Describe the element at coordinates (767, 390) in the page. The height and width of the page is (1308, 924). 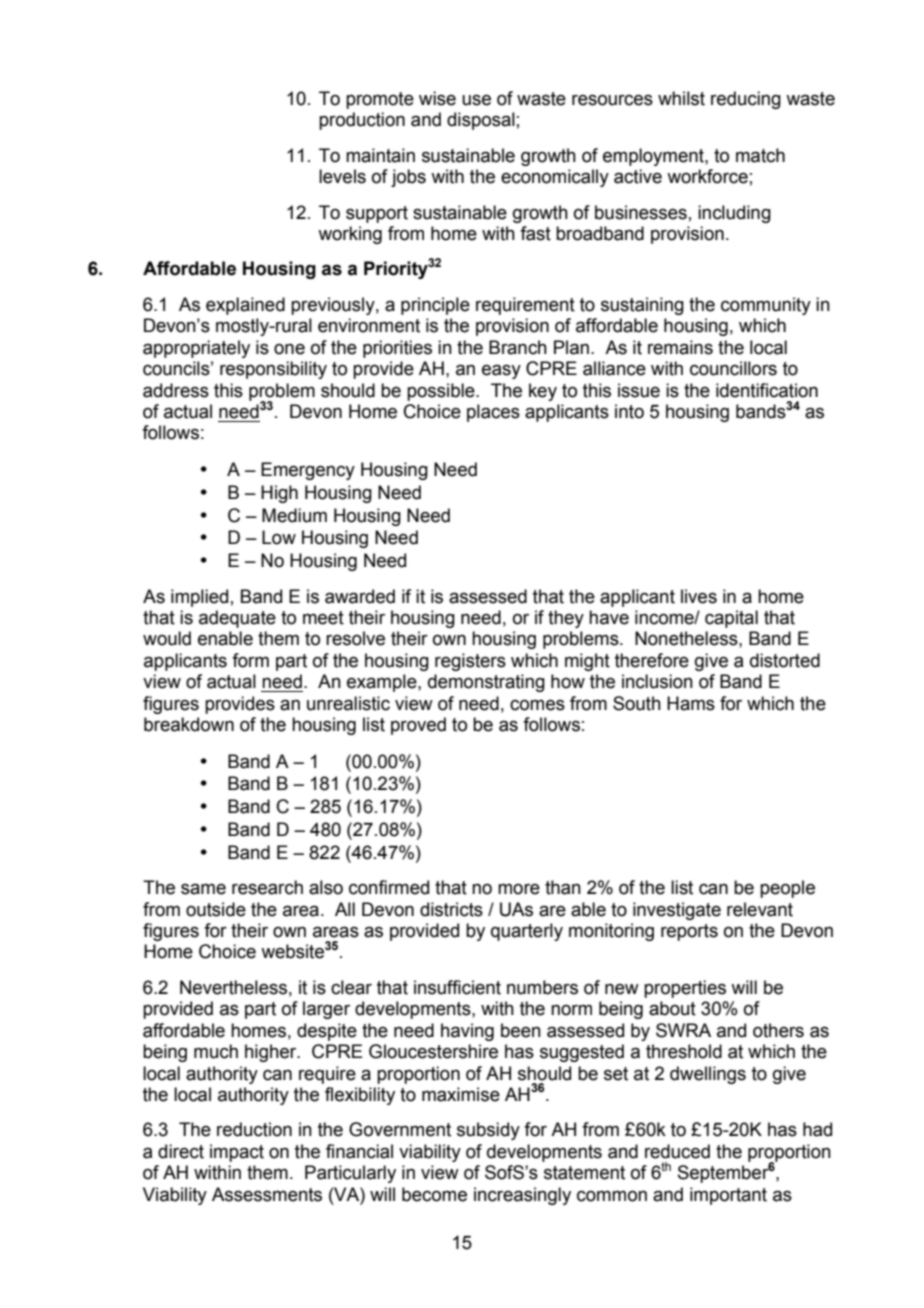
I see `identification` at that location.
